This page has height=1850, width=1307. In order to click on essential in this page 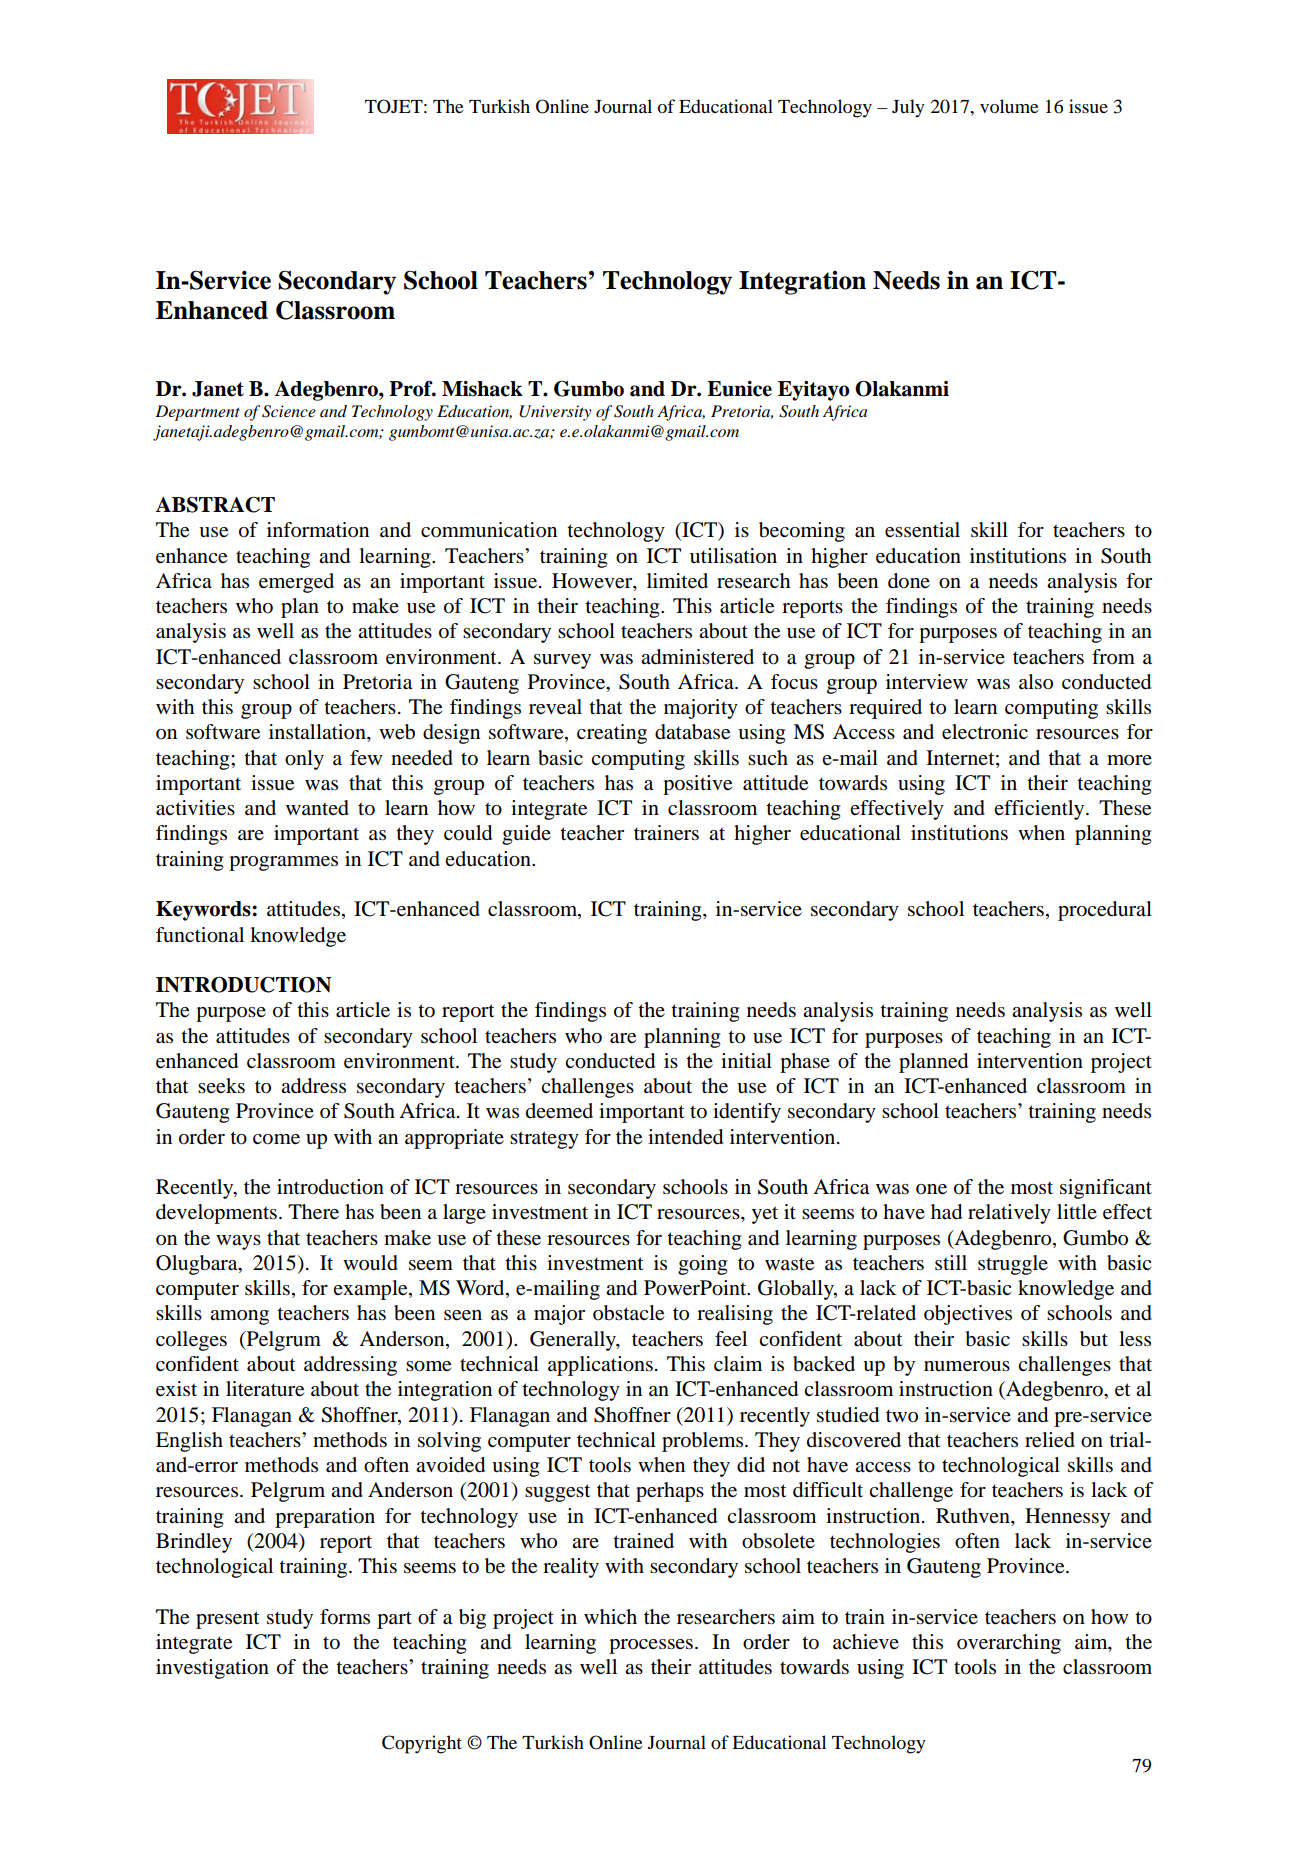, I will do `click(922, 530)`.
